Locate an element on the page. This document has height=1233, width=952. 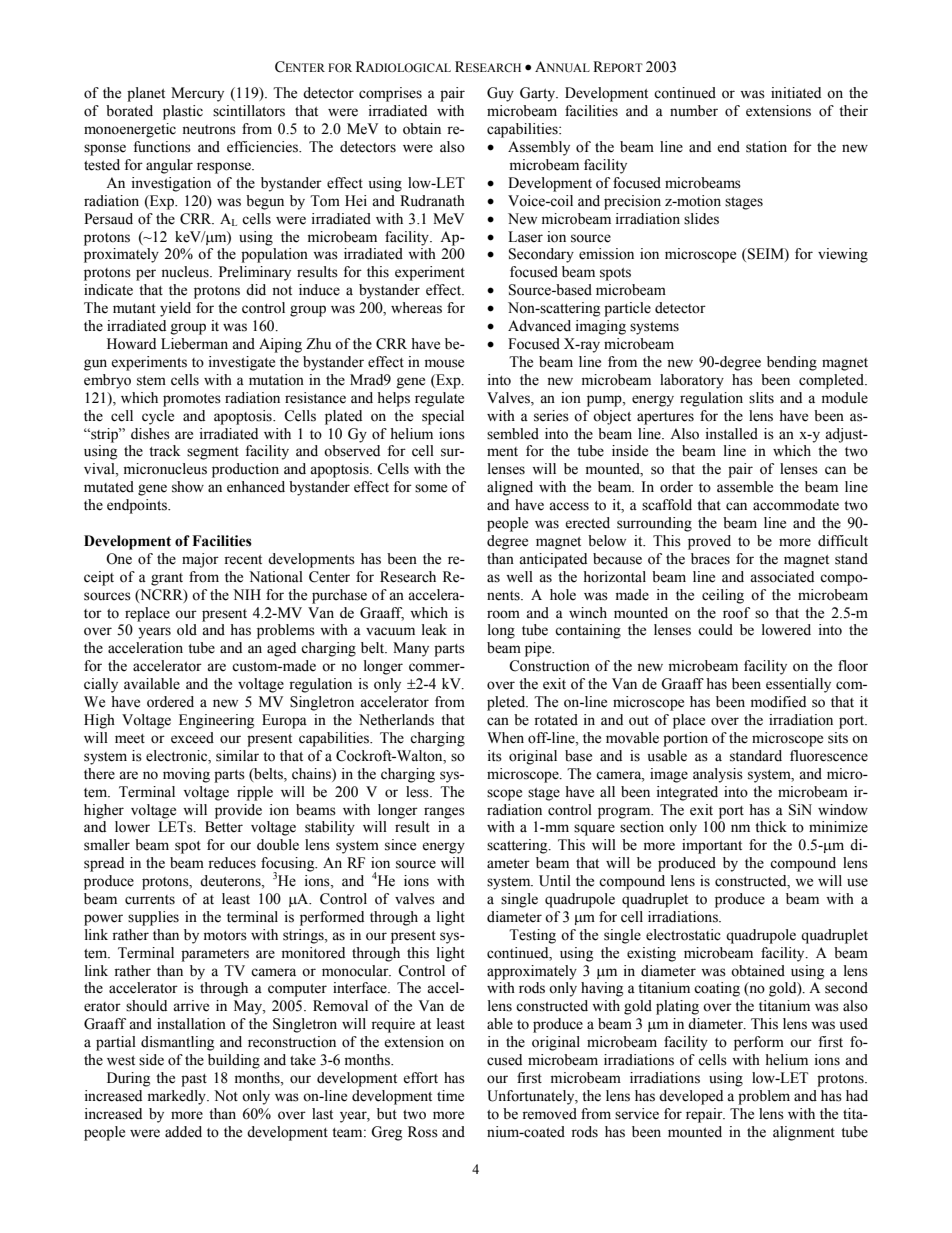
station is located at coordinates (766, 147).
